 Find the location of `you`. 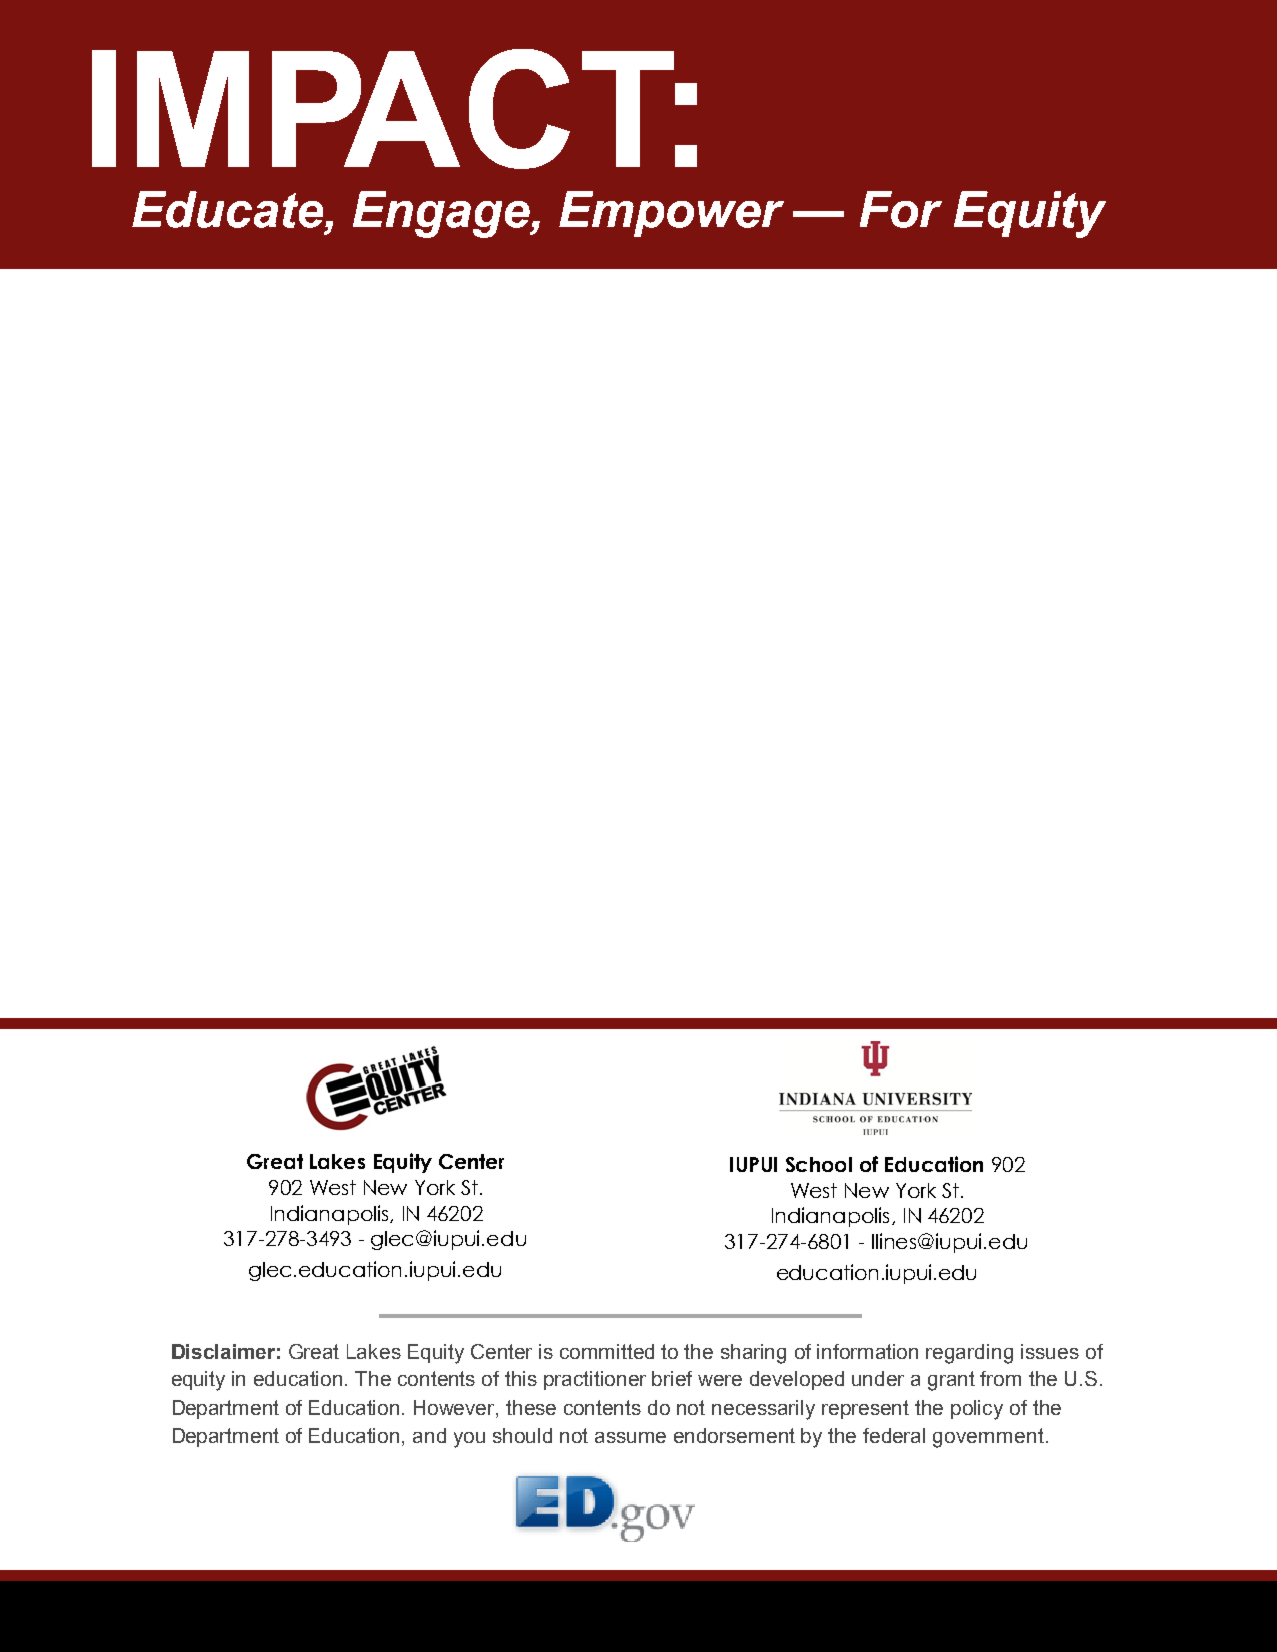

you is located at coordinates (469, 1440).
